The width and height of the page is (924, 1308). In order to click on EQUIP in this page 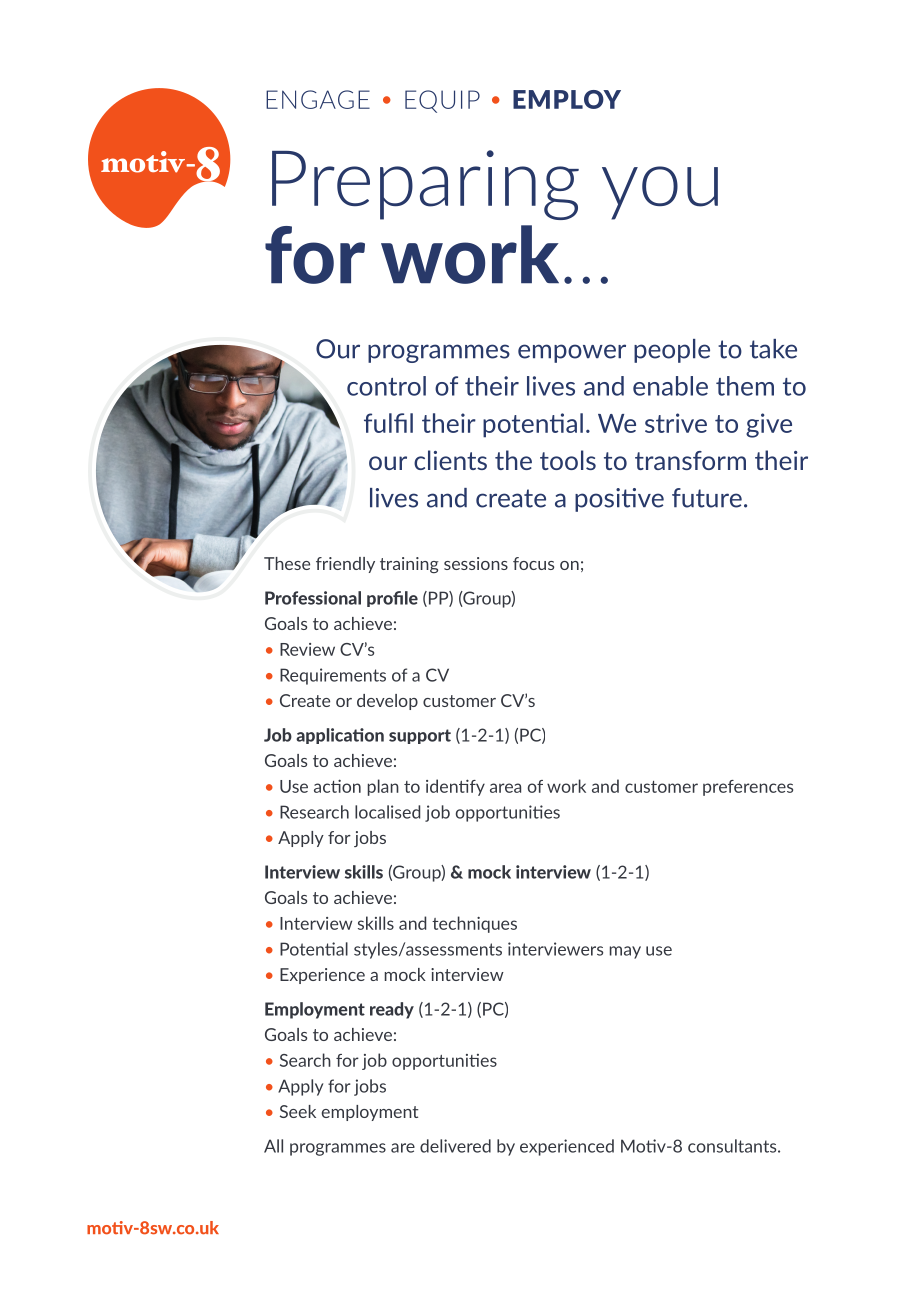, I will do `click(442, 101)`.
